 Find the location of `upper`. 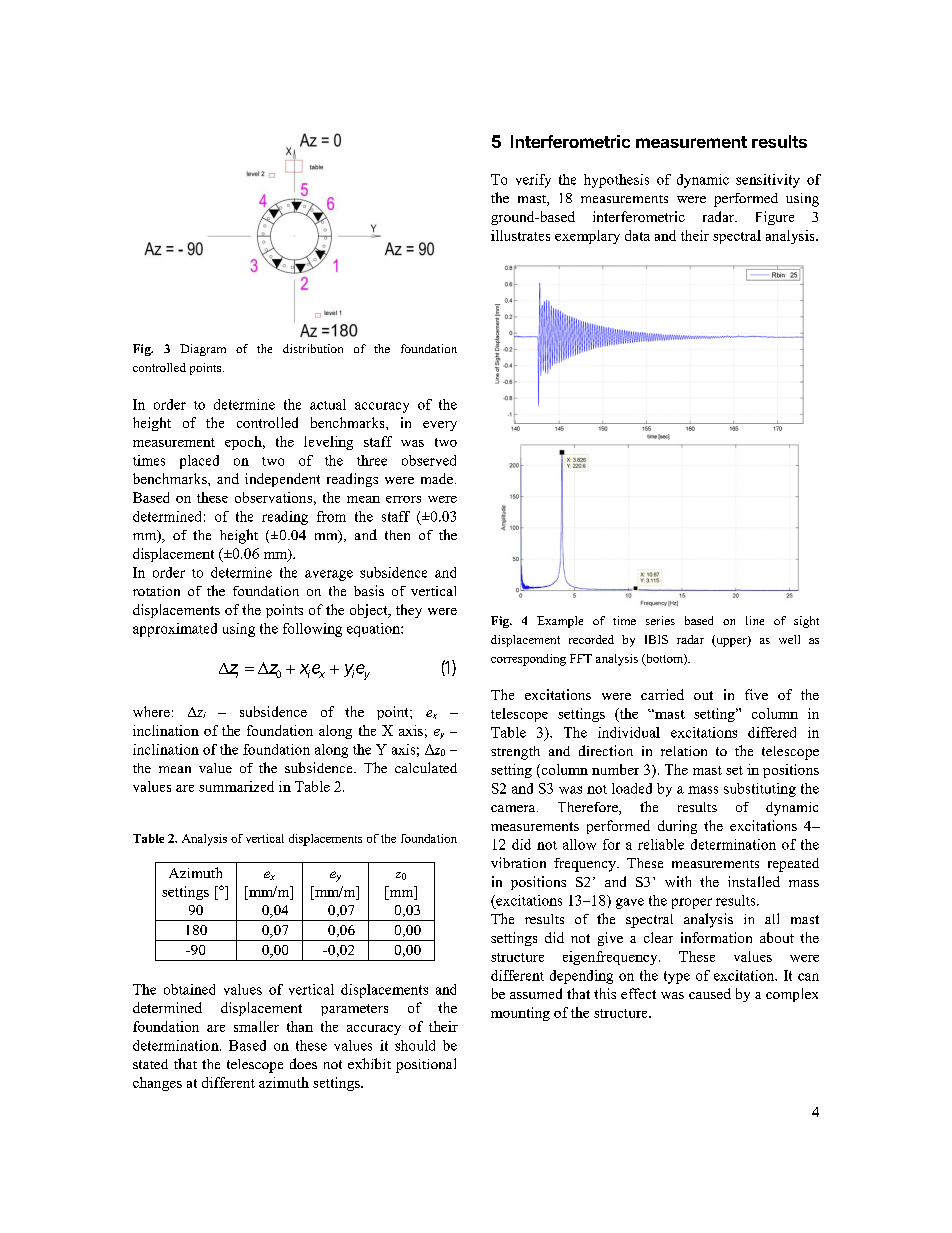

upper is located at coordinates (731, 641).
